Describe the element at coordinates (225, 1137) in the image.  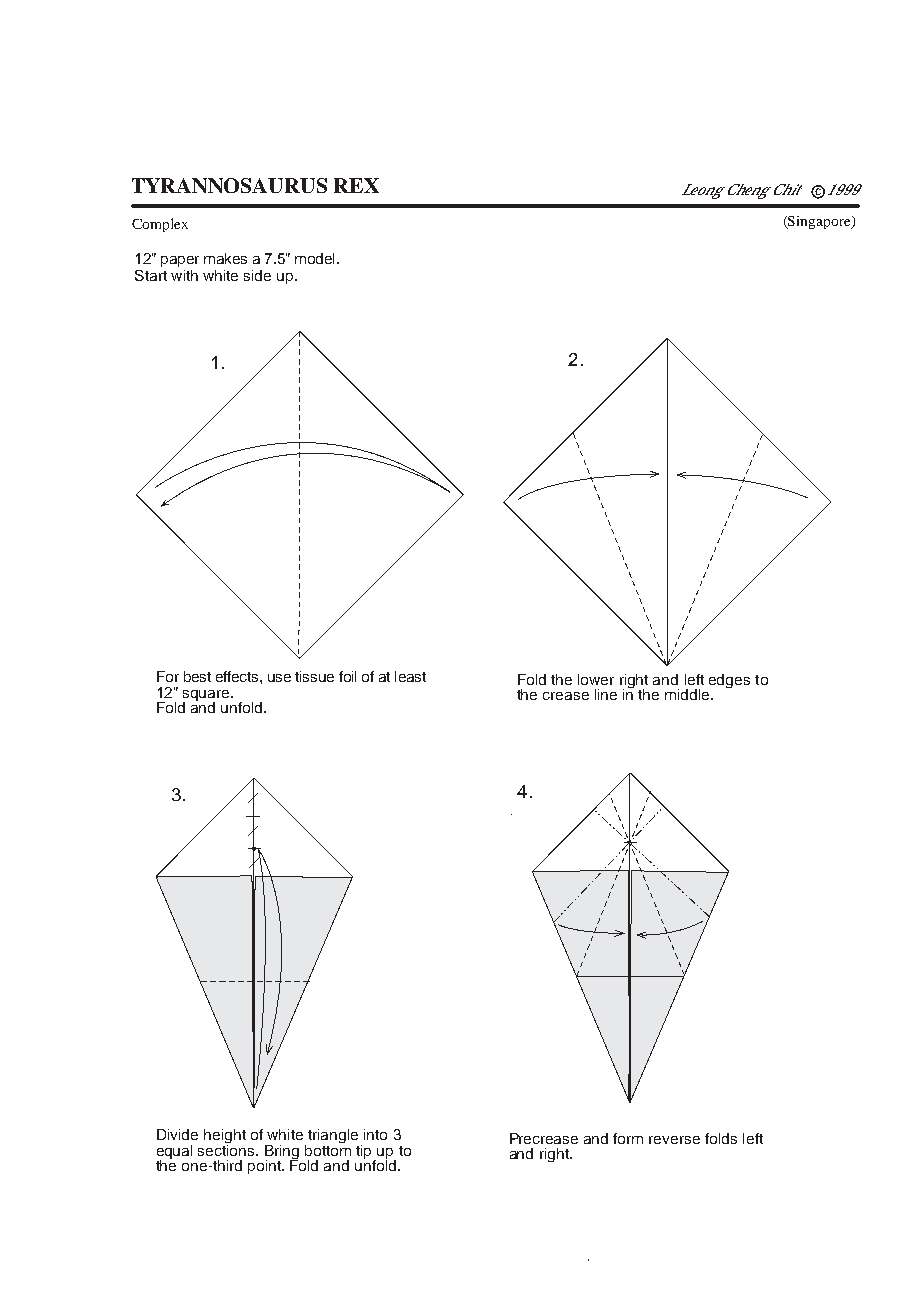
I see `height` at that location.
